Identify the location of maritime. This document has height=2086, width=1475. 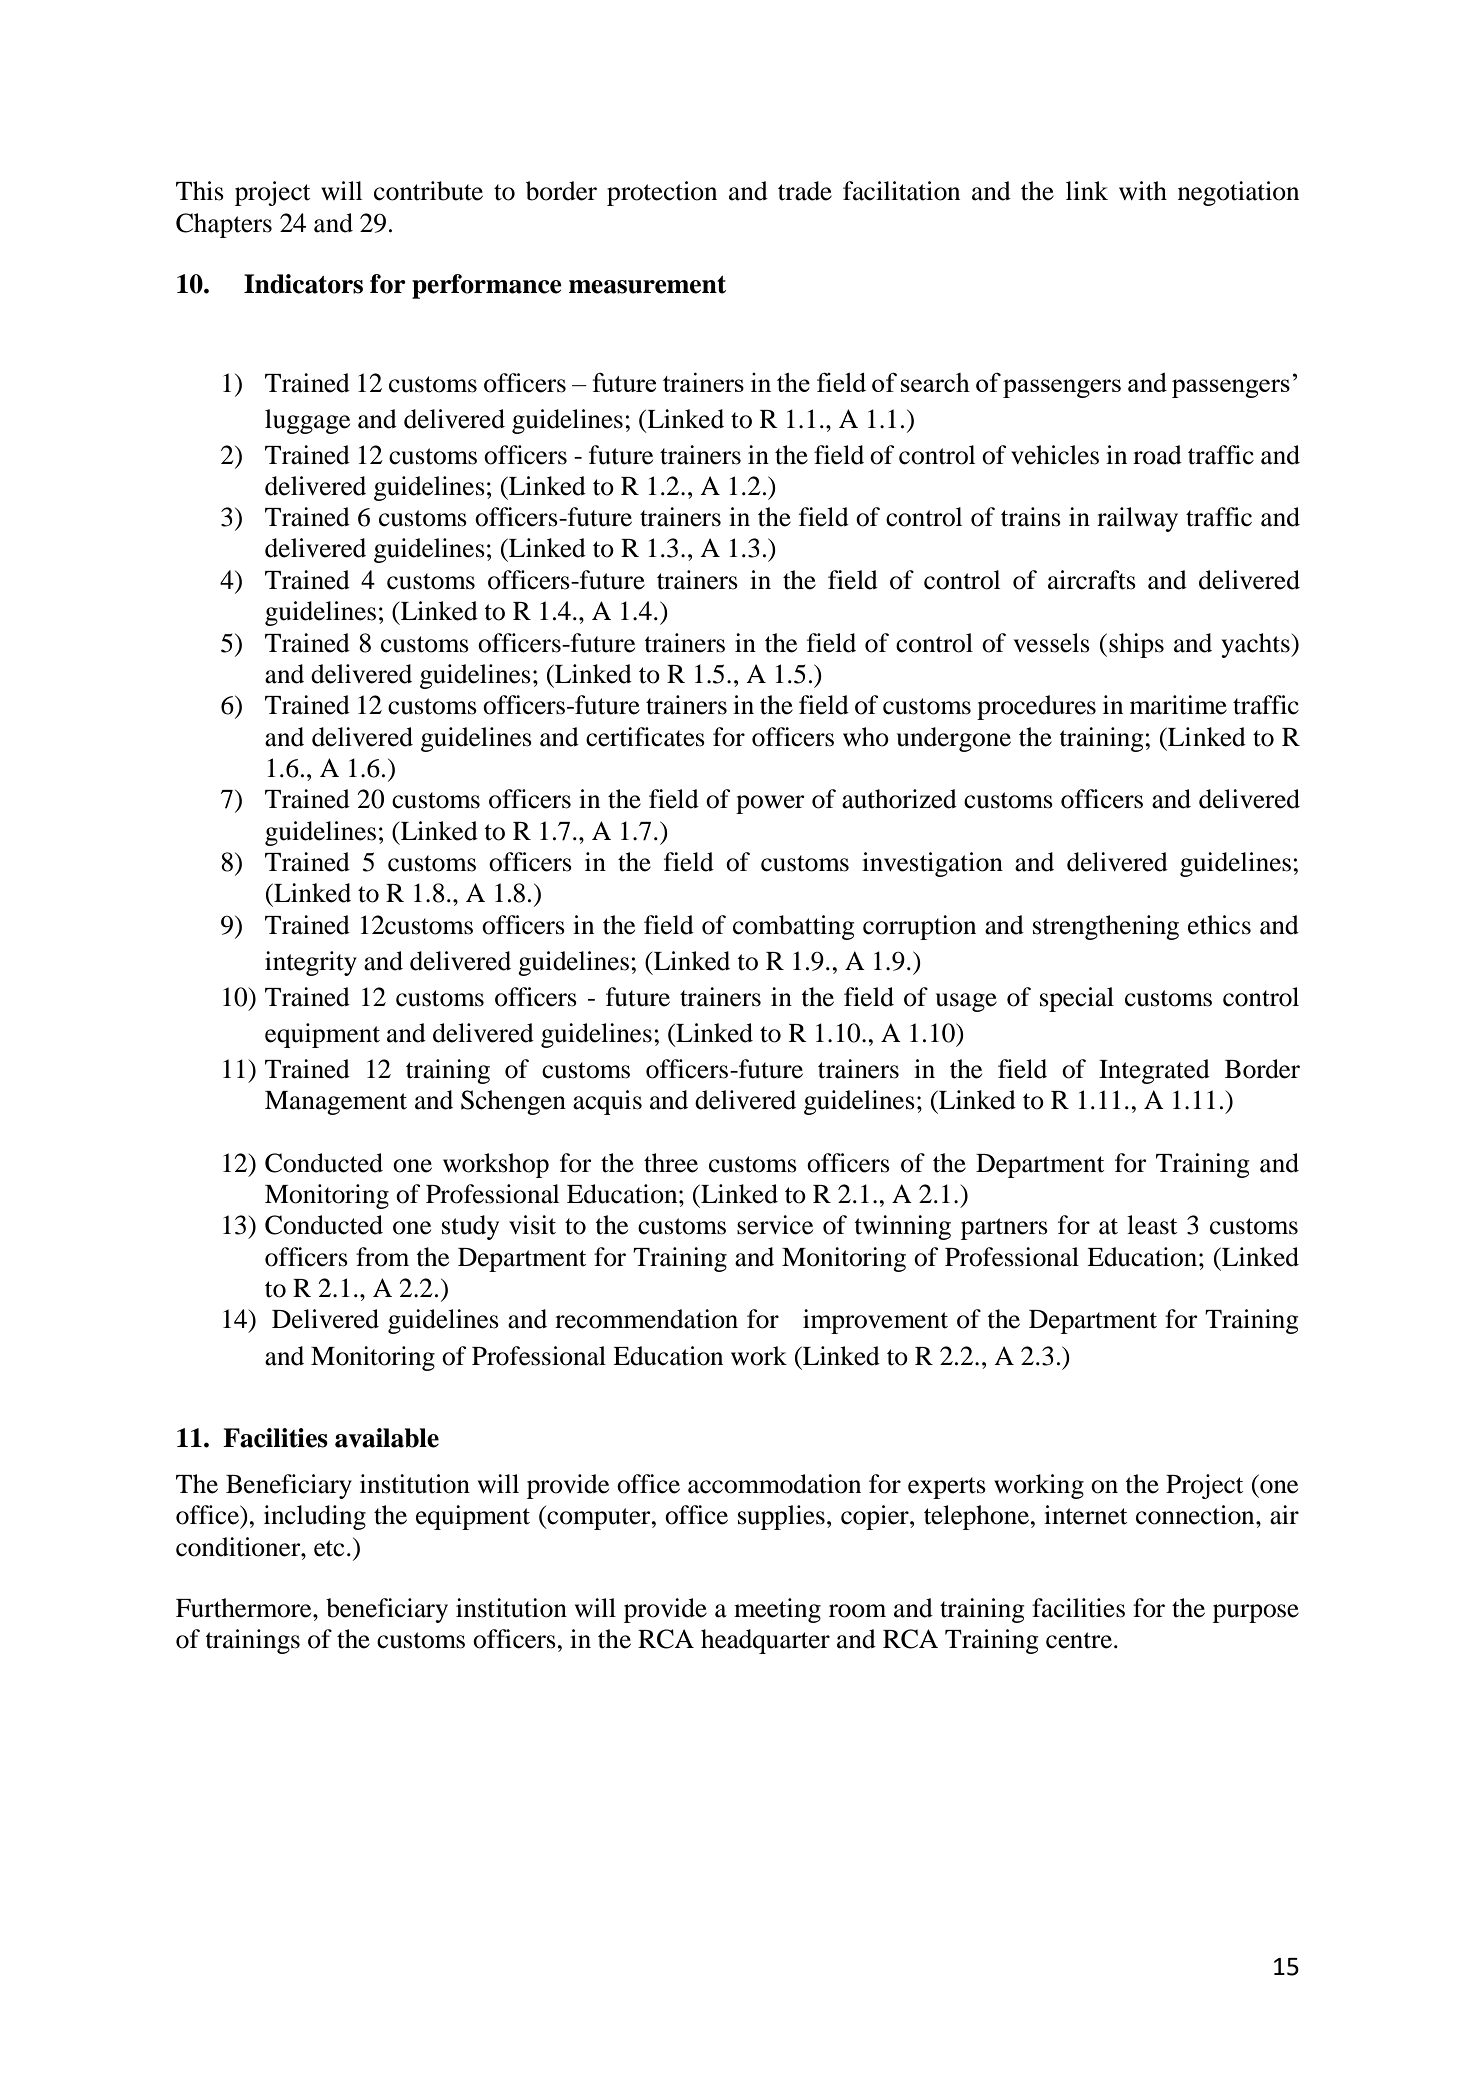
(1178, 705).
